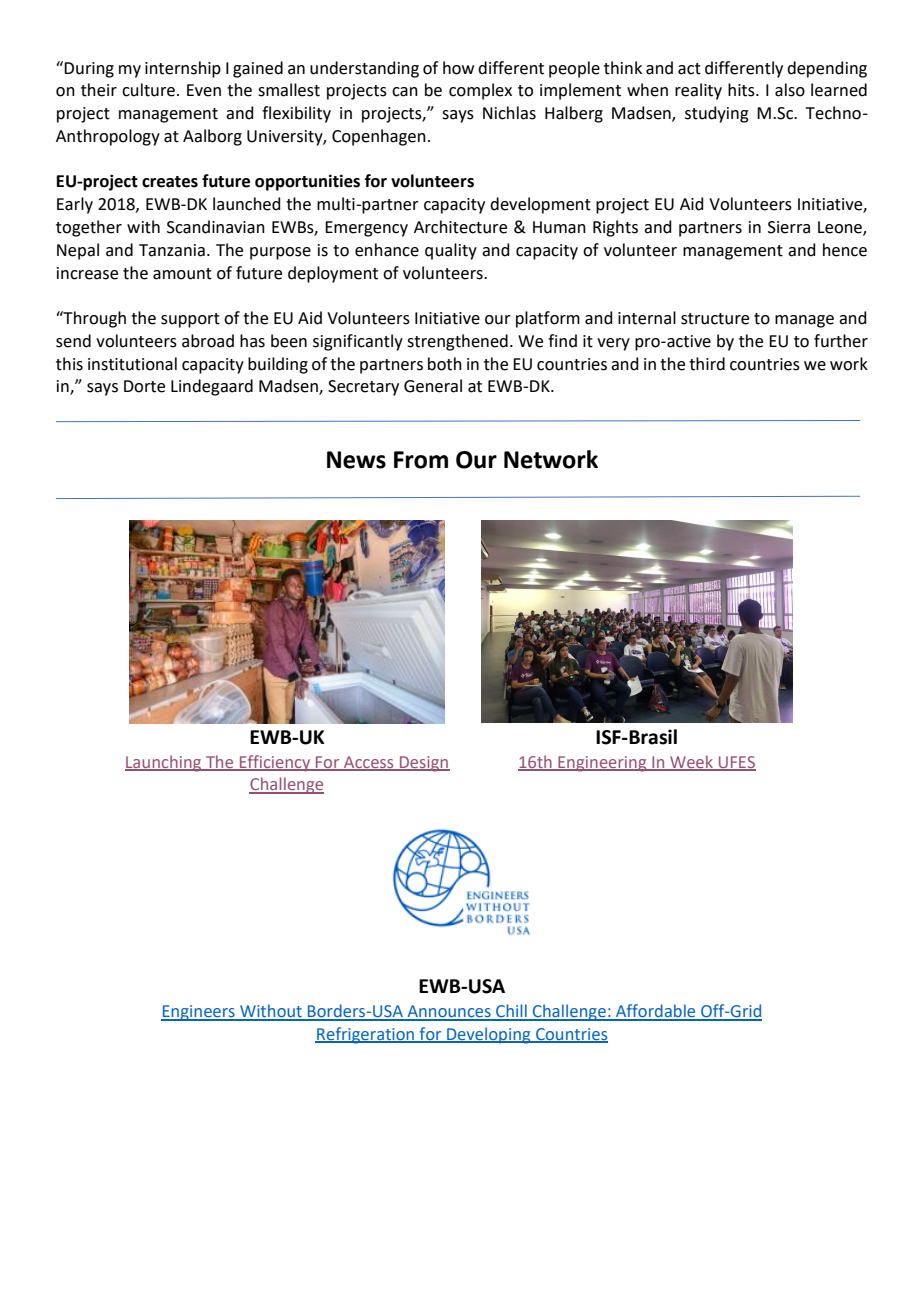 The width and height of the screenshot is (924, 1308). What do you see at coordinates (148, 90) in the screenshot?
I see `culture` at bounding box center [148, 90].
